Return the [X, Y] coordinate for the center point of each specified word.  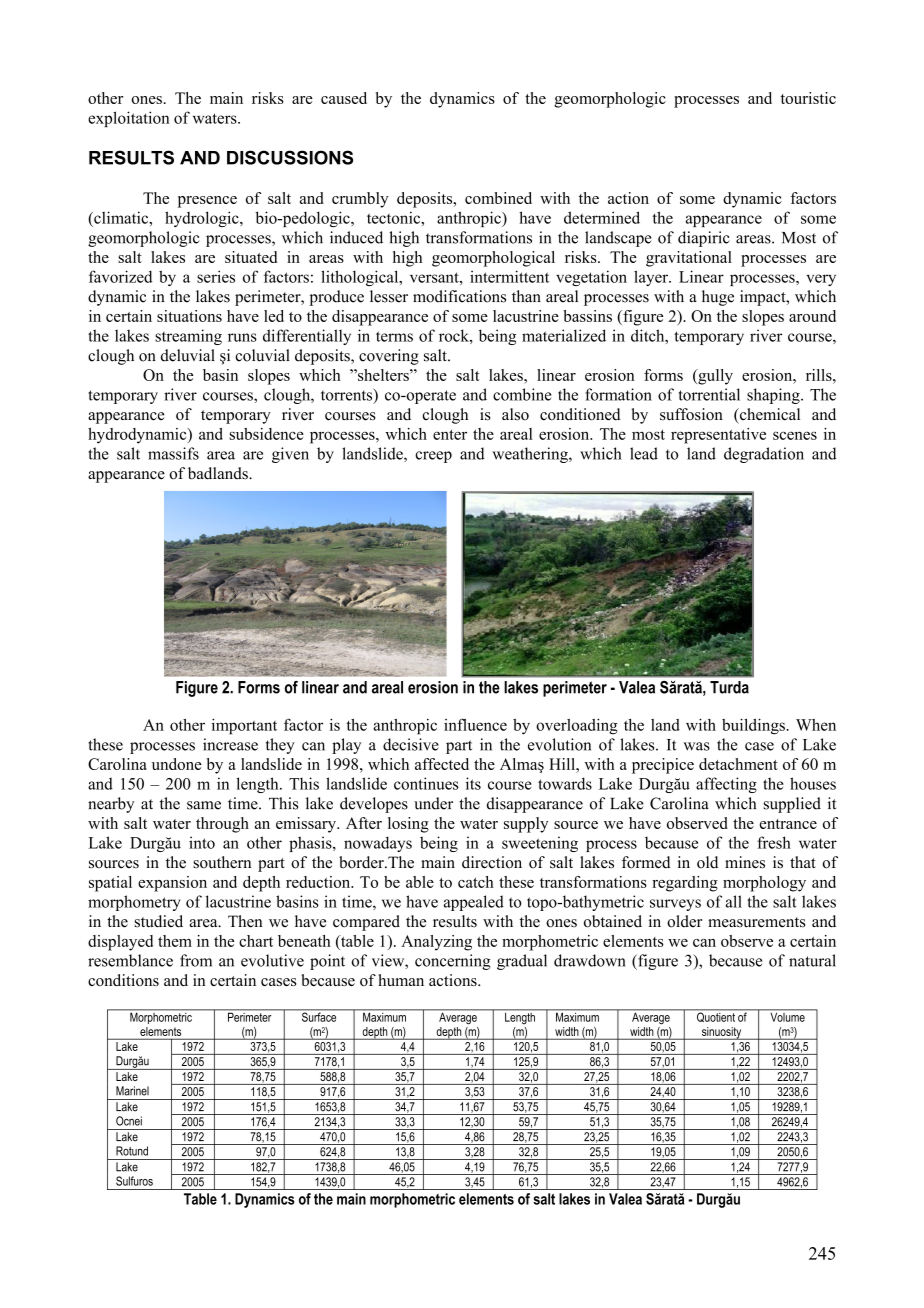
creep [433, 457]
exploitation [129, 119]
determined [602, 217]
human [401, 980]
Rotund [132, 1151]
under [433, 803]
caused [344, 98]
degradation [764, 455]
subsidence [266, 434]
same [204, 805]
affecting [726, 785]
